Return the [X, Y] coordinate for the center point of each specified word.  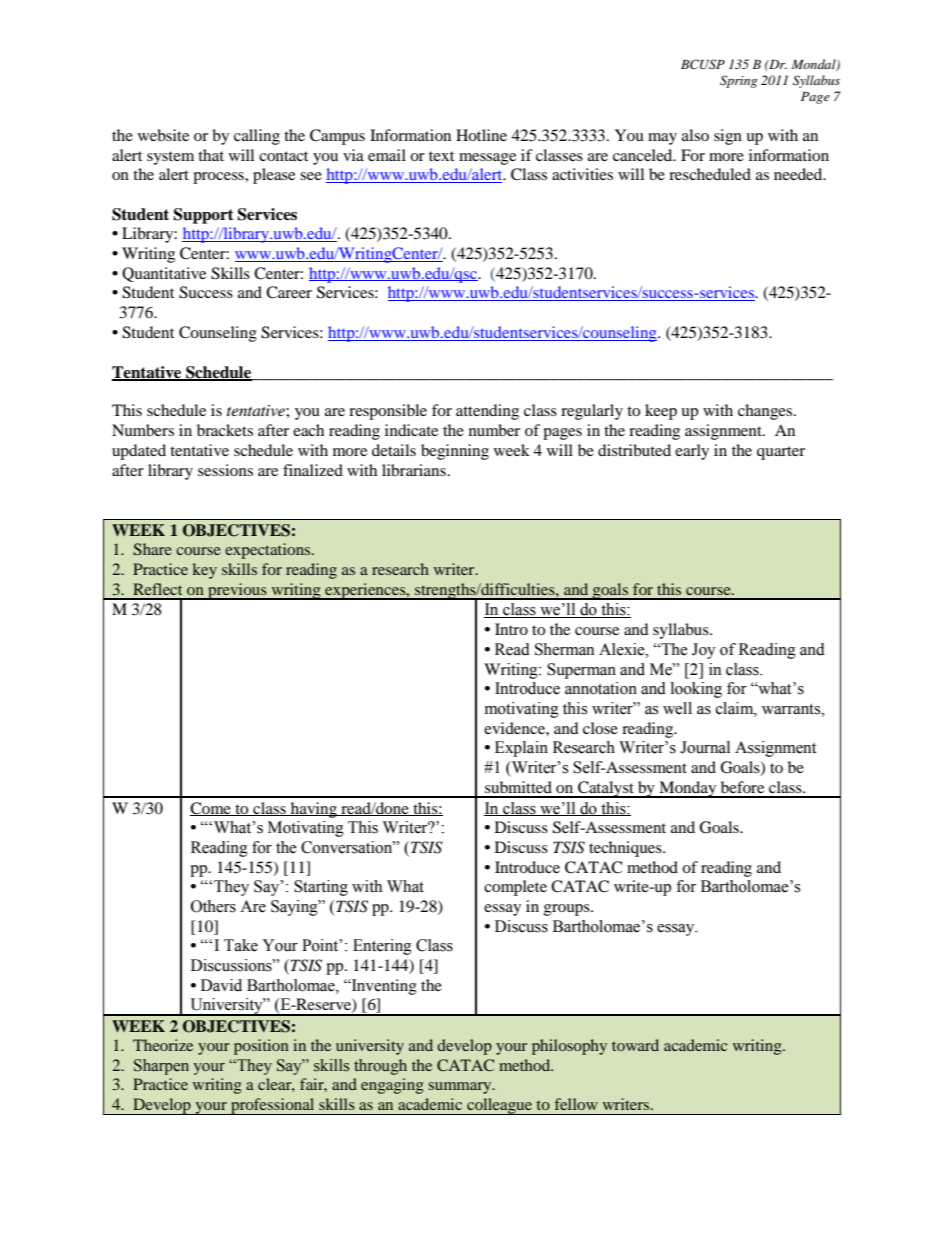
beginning [455, 452]
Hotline [481, 135]
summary [461, 1088]
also [695, 135]
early [692, 452]
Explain [521, 749]
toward [635, 1045]
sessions [225, 470]
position [261, 1047]
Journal [705, 747]
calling [257, 137]
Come [211, 809]
